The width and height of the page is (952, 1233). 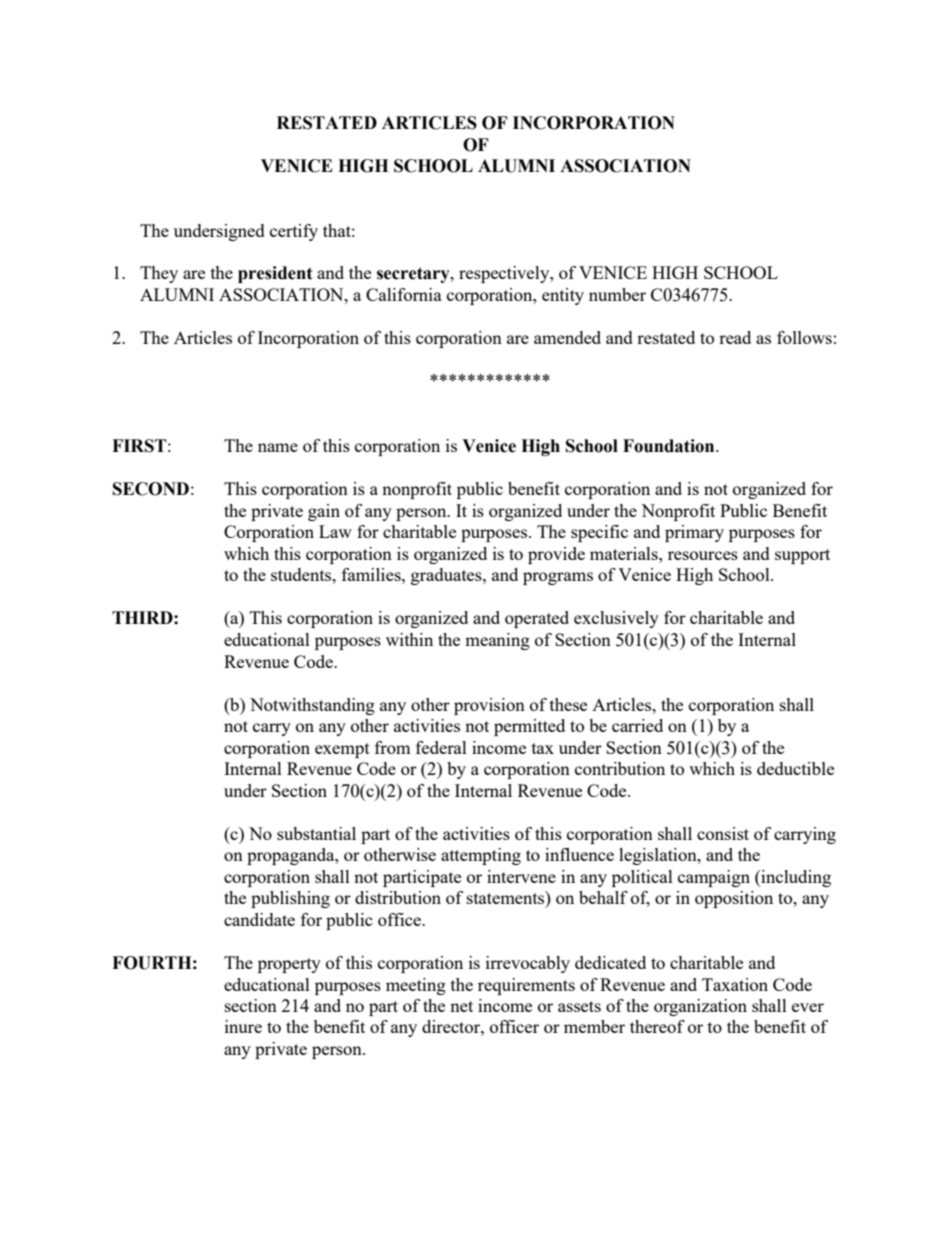 What do you see at coordinates (723, 833) in the page?
I see `consist` at bounding box center [723, 833].
